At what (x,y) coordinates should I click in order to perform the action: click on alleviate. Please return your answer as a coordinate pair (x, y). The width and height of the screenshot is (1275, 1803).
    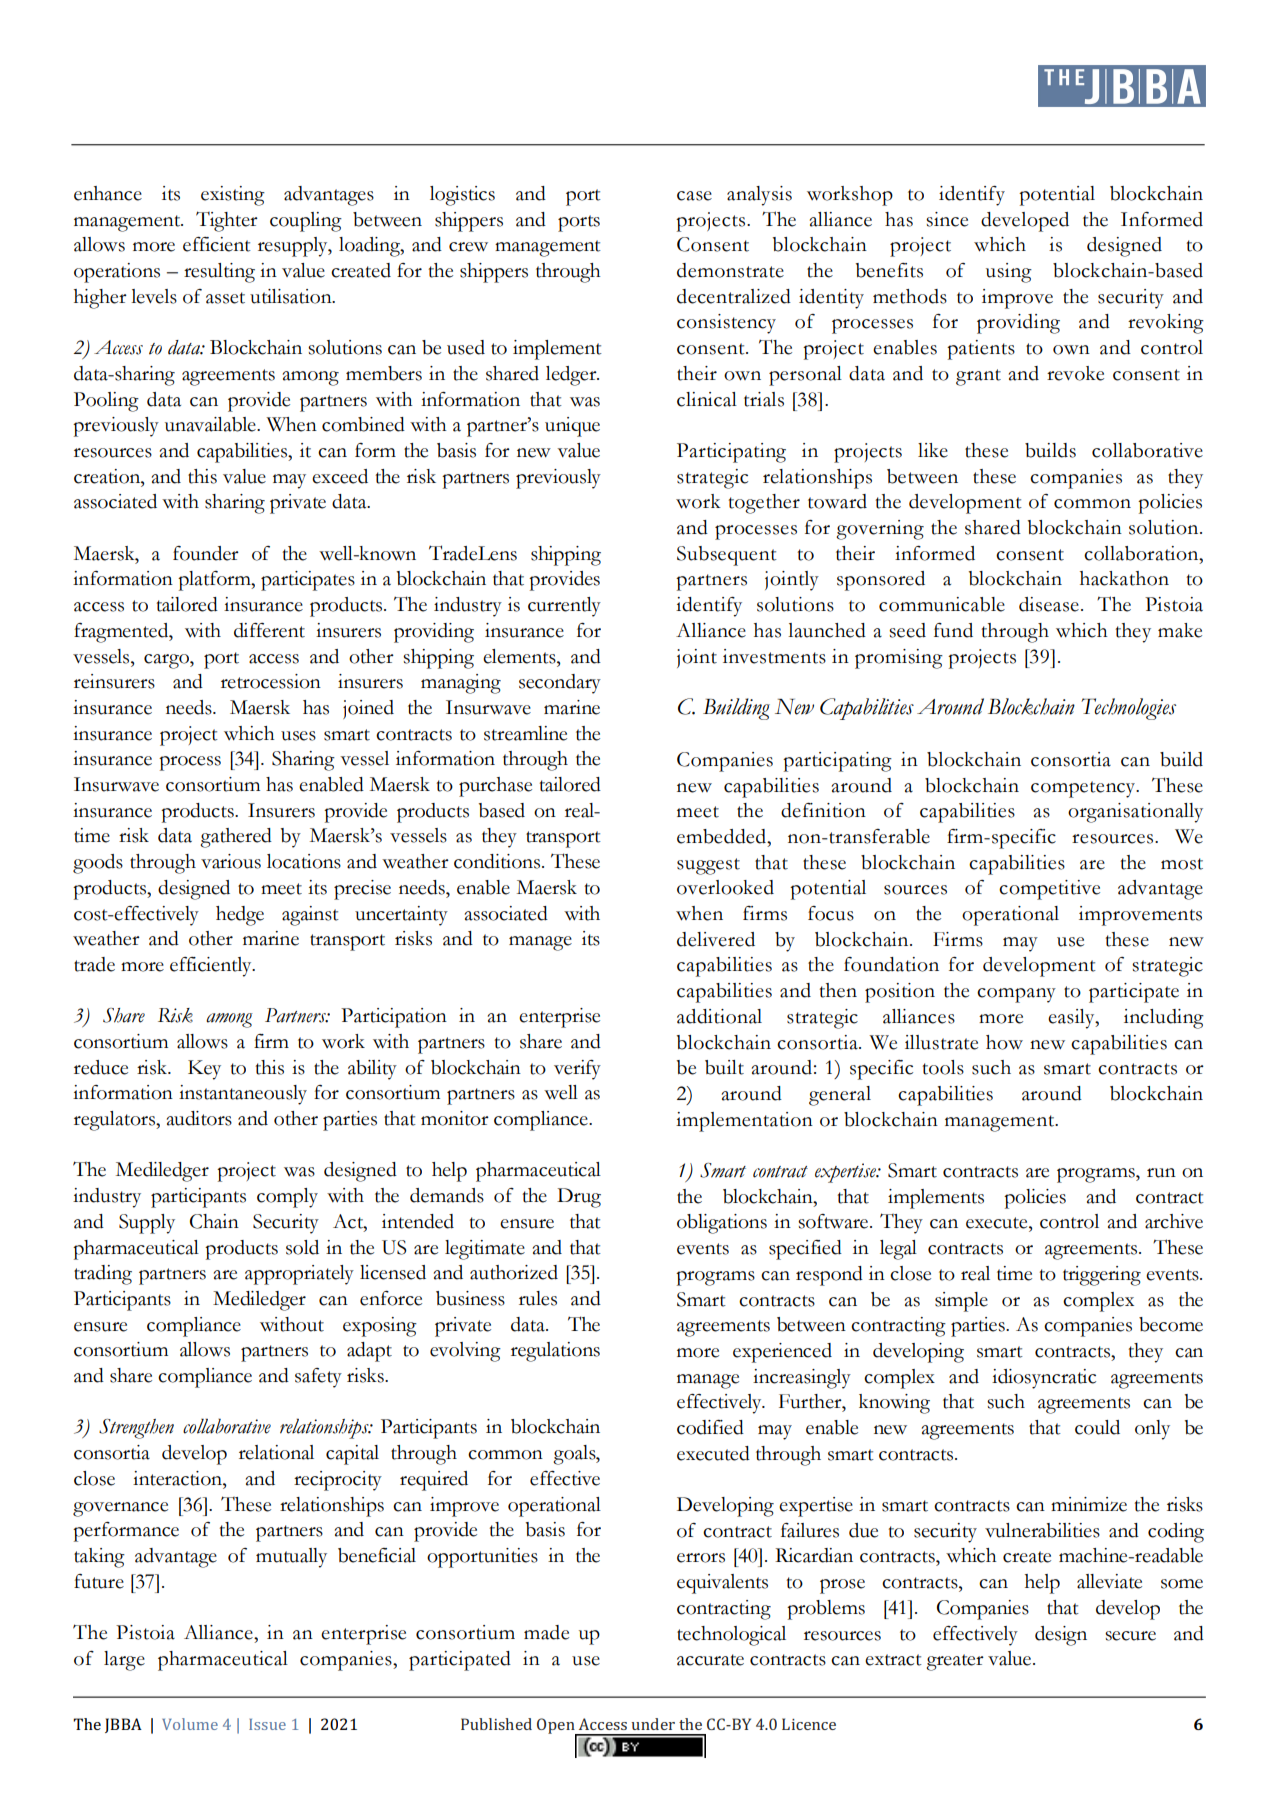
    Looking at the image, I should click on (1109, 1581).
